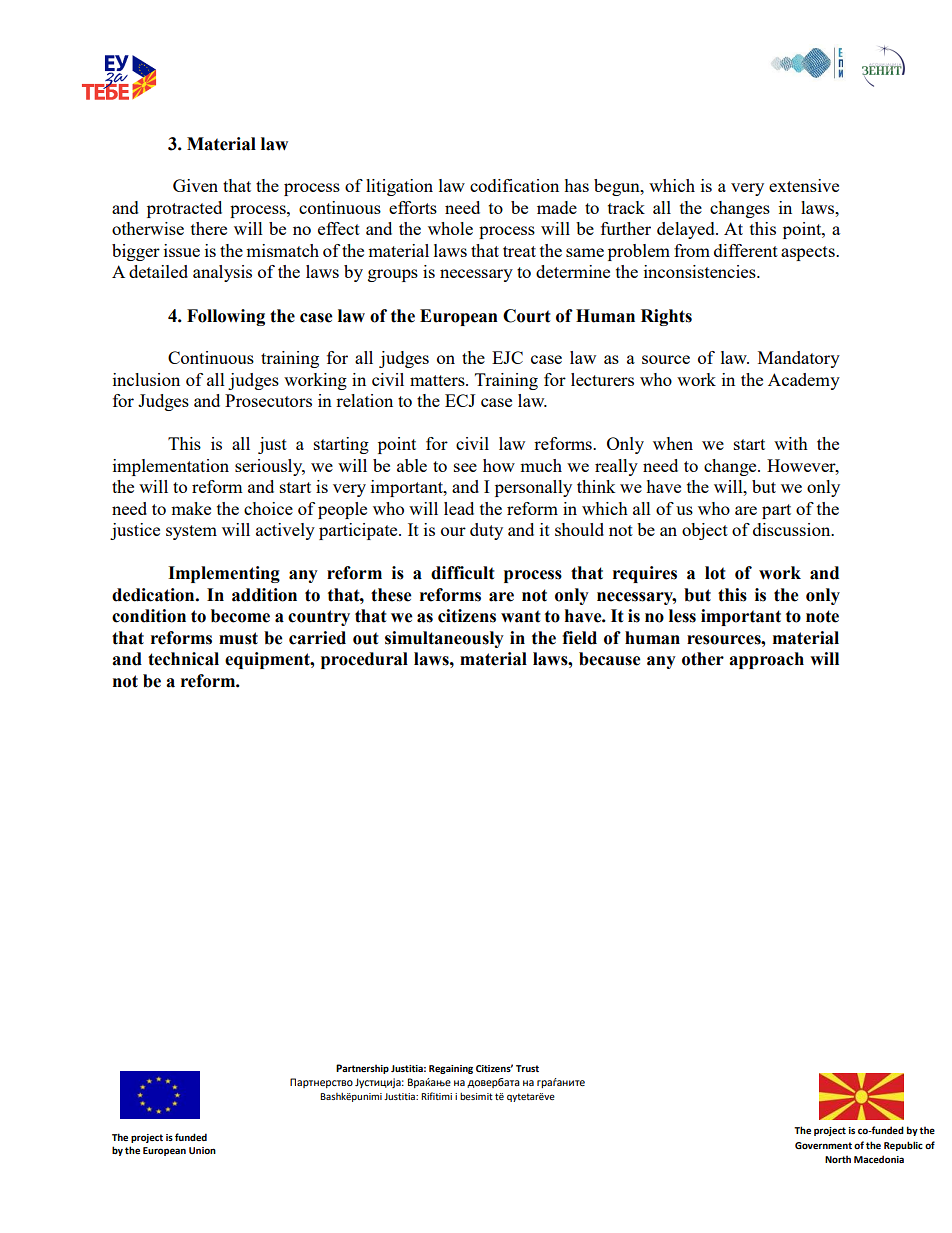 Image resolution: width=952 pixels, height=1233 pixels. What do you see at coordinates (804, 185) in the screenshot?
I see `extensive` at bounding box center [804, 185].
